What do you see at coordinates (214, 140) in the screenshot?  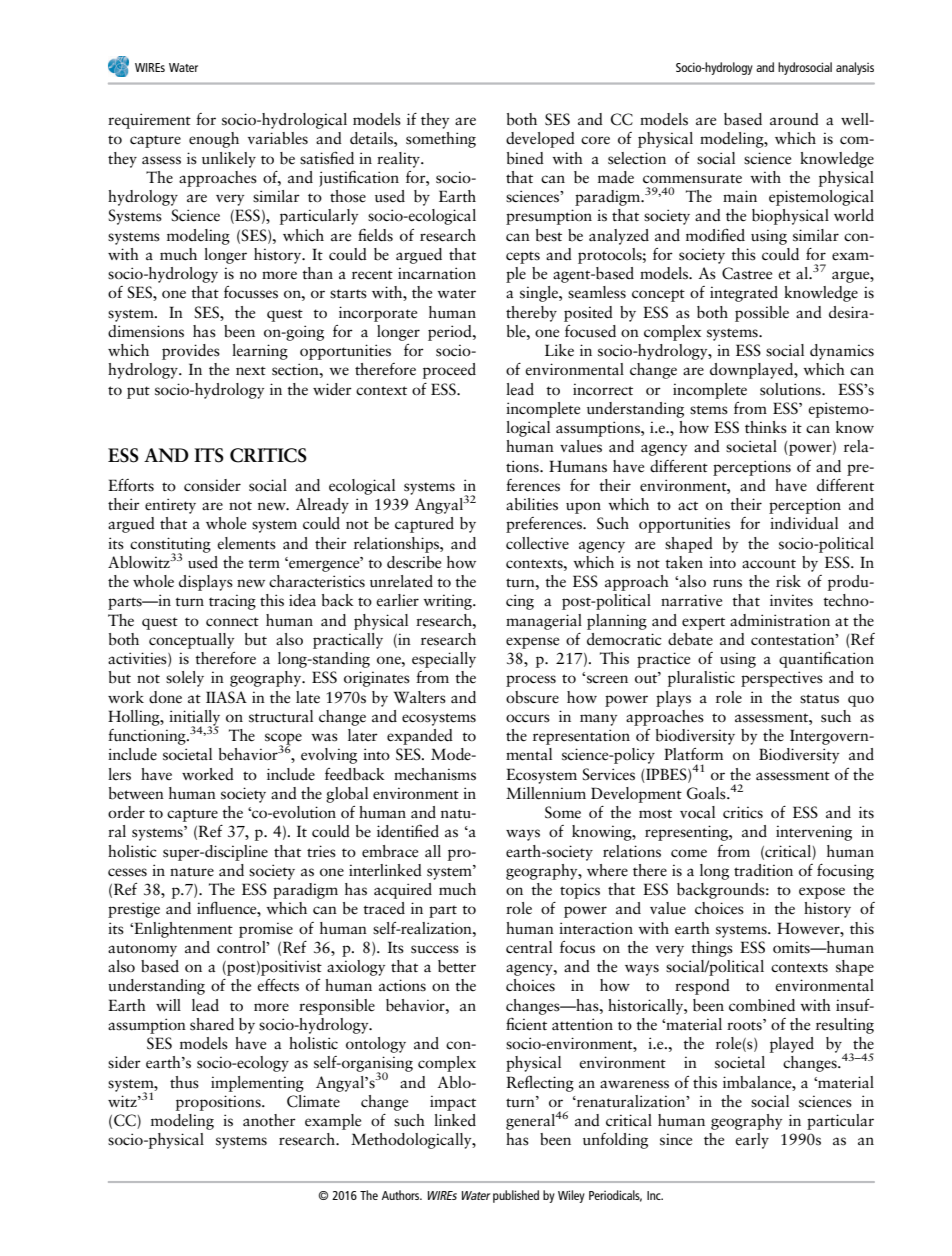 I see `enough` at bounding box center [214, 140].
